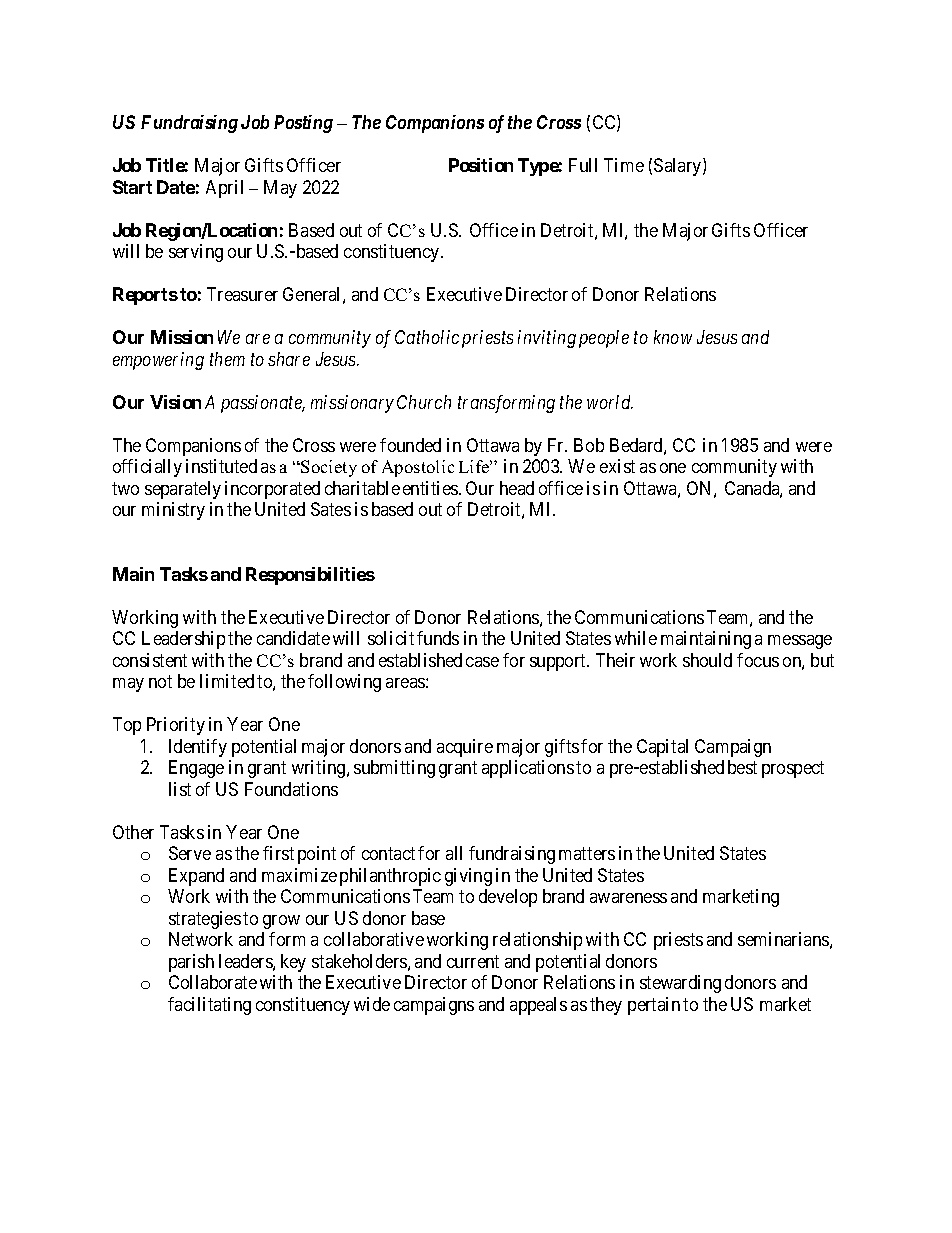  I want to click on current, so click(473, 961).
